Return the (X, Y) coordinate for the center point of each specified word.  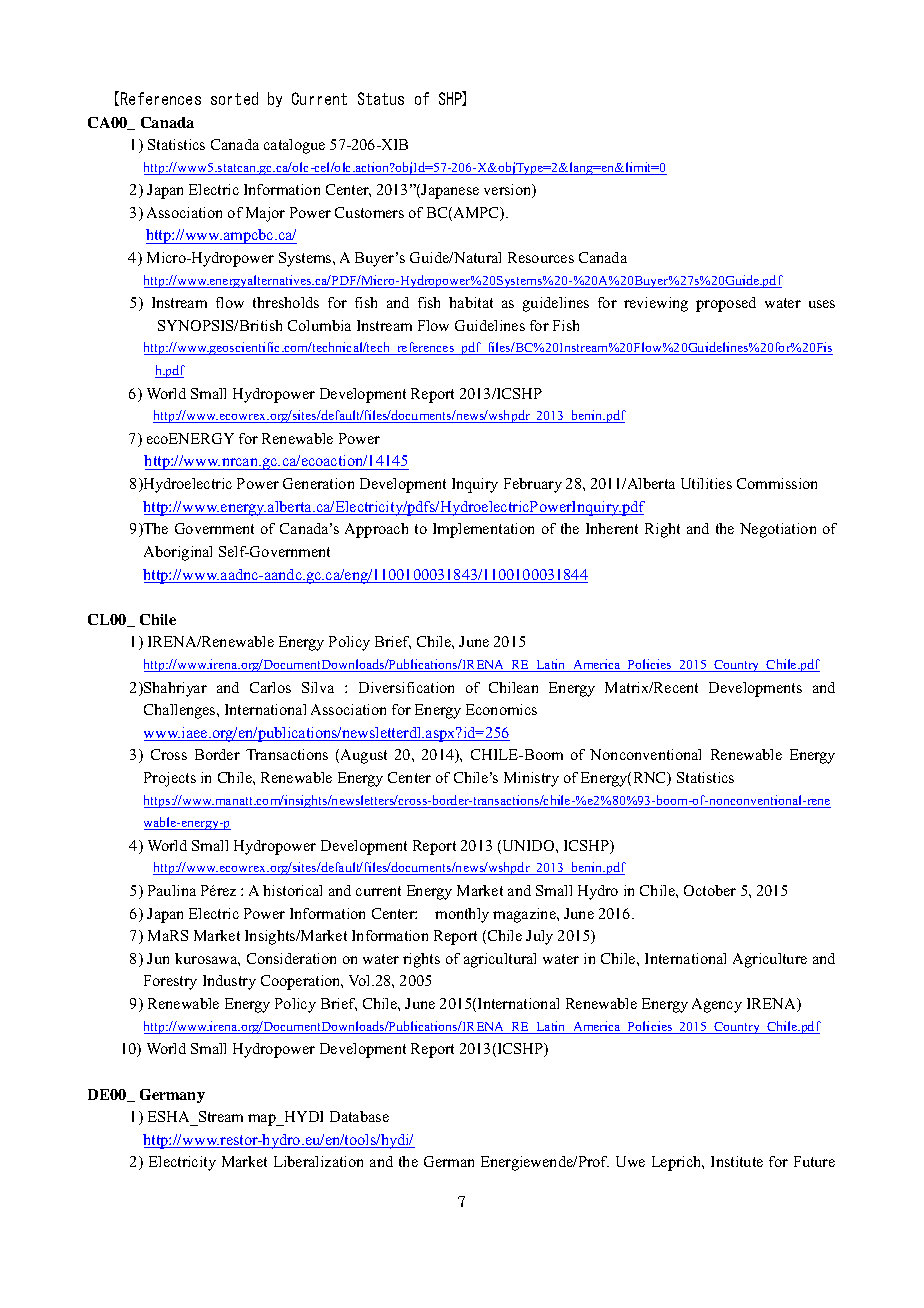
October (710, 890)
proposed (726, 304)
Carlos (270, 687)
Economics (501, 709)
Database (359, 1116)
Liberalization (318, 1161)
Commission (777, 483)
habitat (471, 302)
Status (381, 98)
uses (822, 304)
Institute (737, 1161)
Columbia (319, 325)
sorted (234, 98)
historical (292, 890)
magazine (525, 915)
